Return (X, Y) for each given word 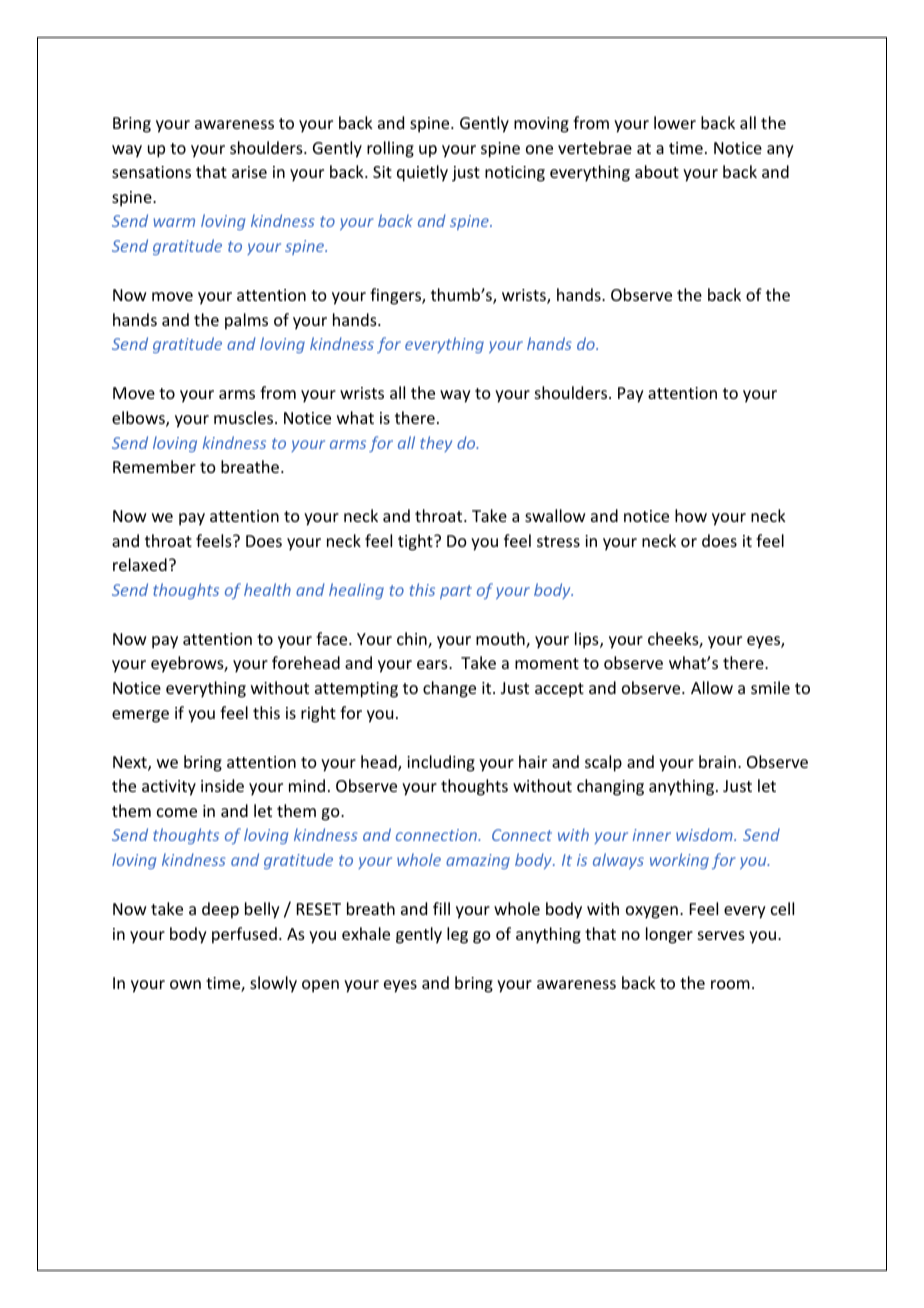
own (185, 984)
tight (416, 542)
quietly (422, 173)
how (691, 515)
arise (249, 172)
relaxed (140, 564)
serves (721, 935)
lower (675, 122)
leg (457, 935)
